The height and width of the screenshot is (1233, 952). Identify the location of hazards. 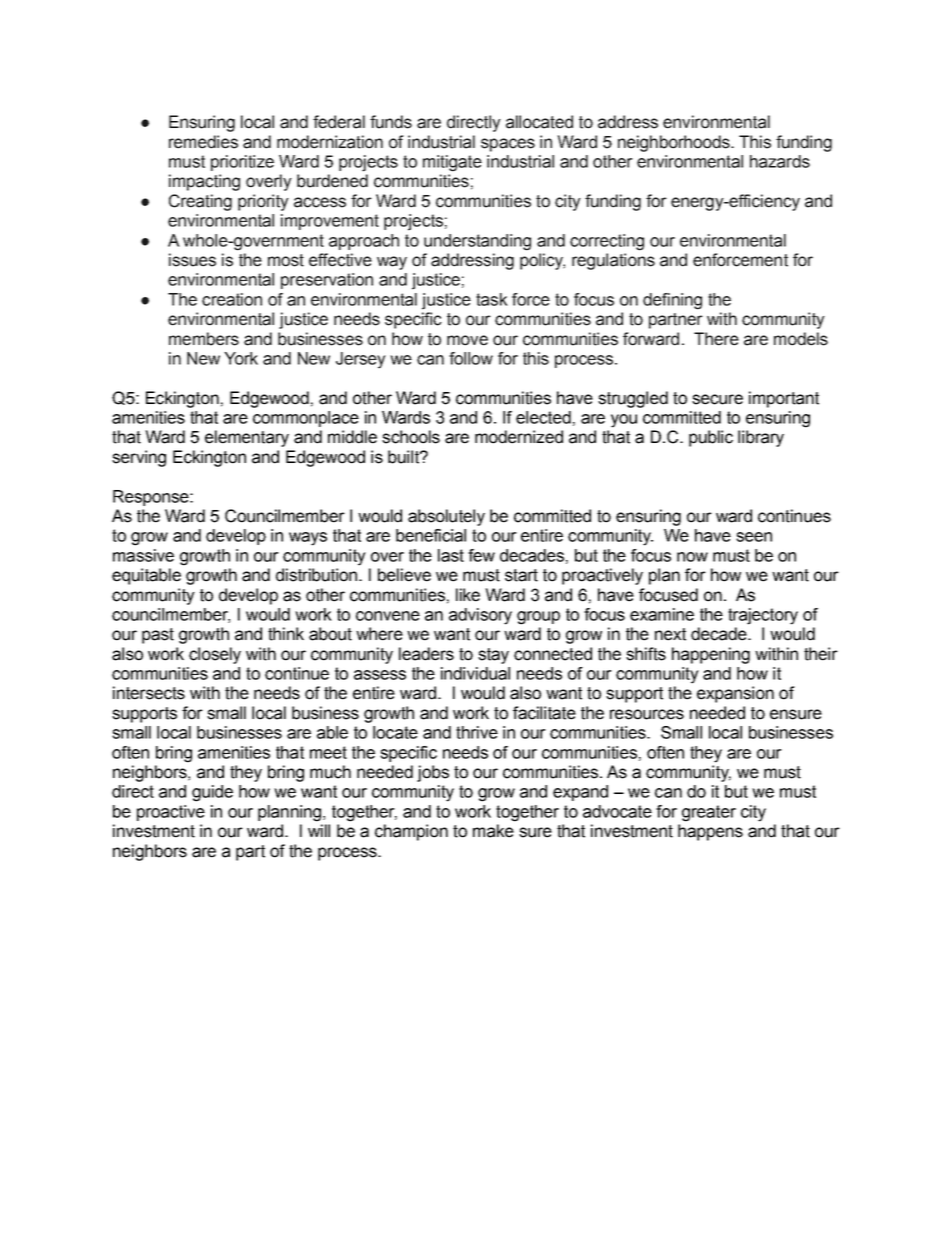
(780, 161).
